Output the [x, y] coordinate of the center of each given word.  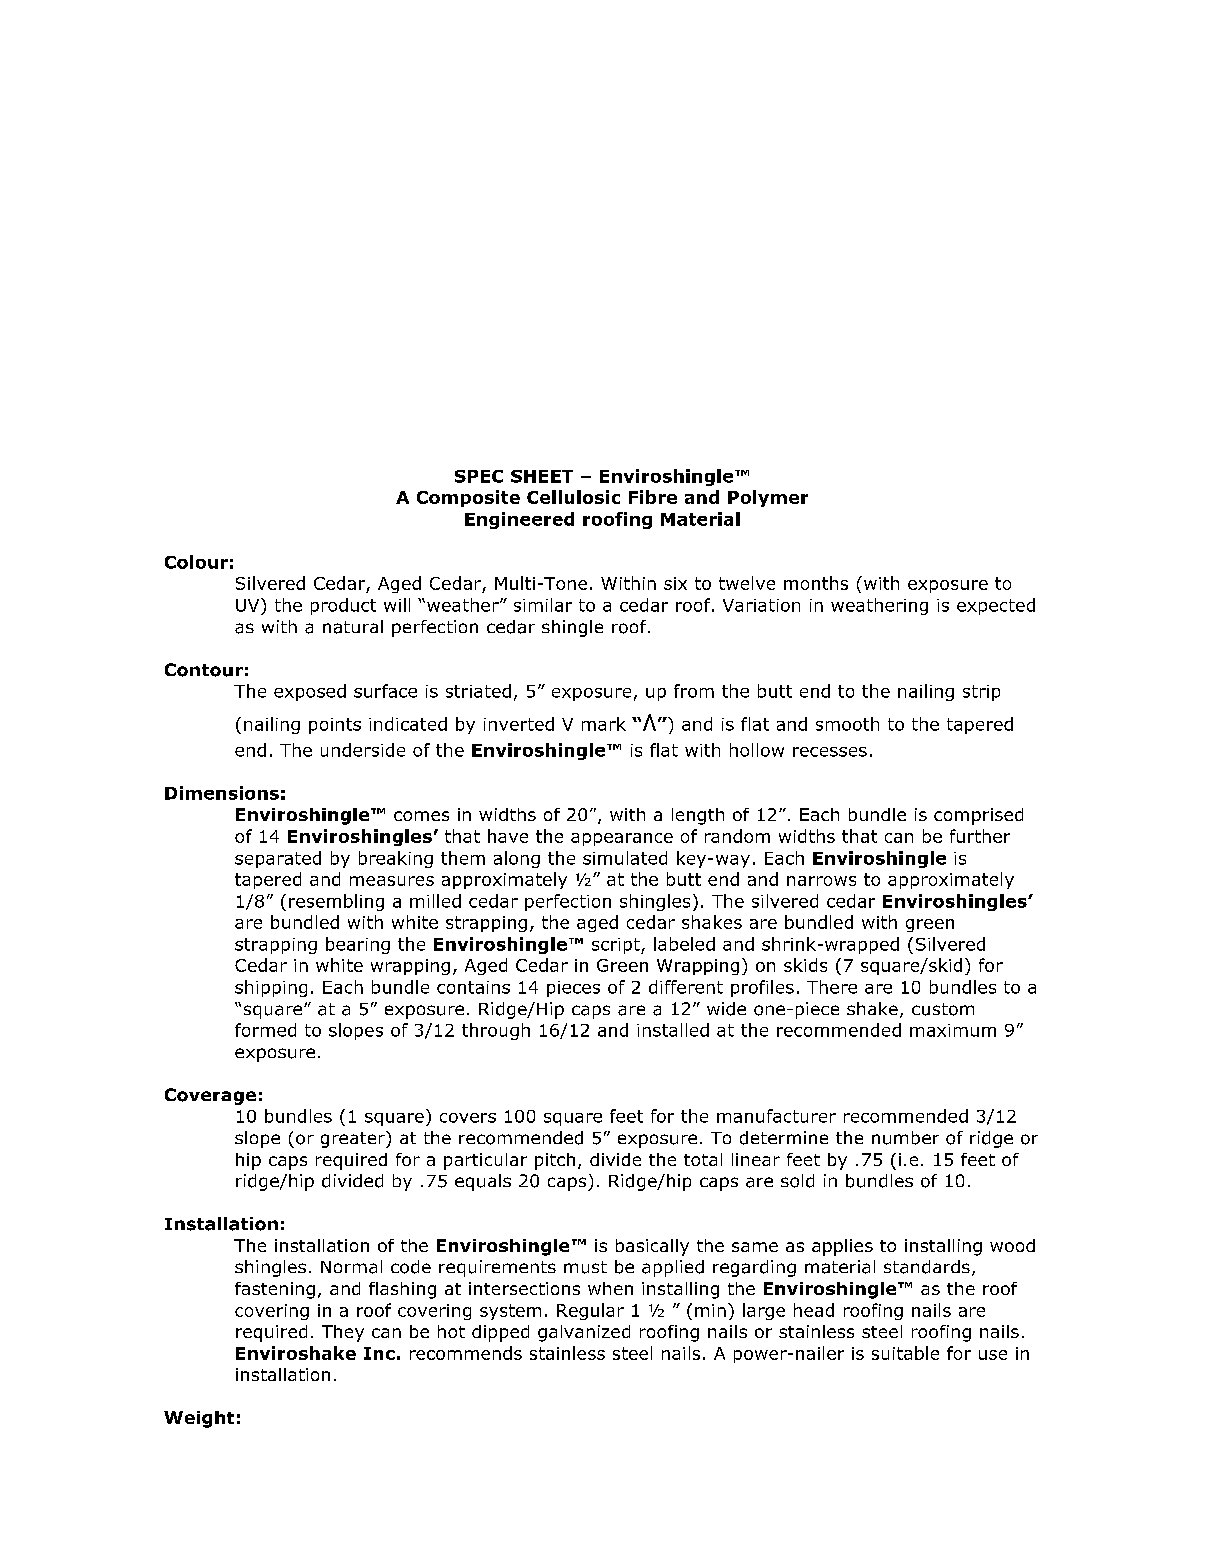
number [905, 1138]
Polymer [768, 498]
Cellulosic [573, 497]
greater [354, 1139]
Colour [196, 562]
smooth [847, 724]
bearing [358, 945]
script [617, 946]
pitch [555, 1161]
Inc [379, 1353]
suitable [905, 1353]
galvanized [584, 1333]
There [832, 987]
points [335, 726]
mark [604, 724]
